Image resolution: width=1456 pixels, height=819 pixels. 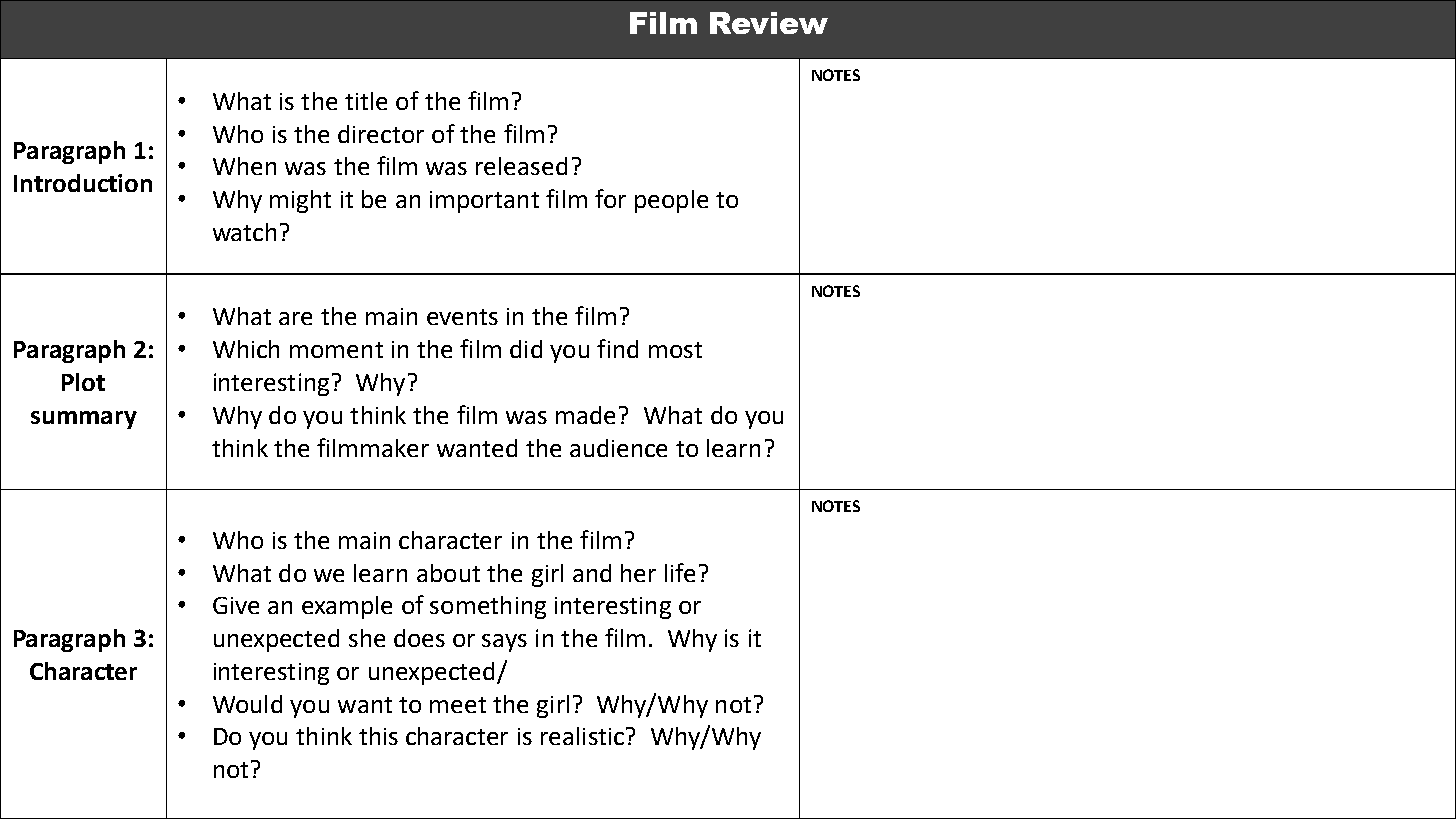 What do you see at coordinates (366, 101) in the document?
I see `title` at bounding box center [366, 101].
